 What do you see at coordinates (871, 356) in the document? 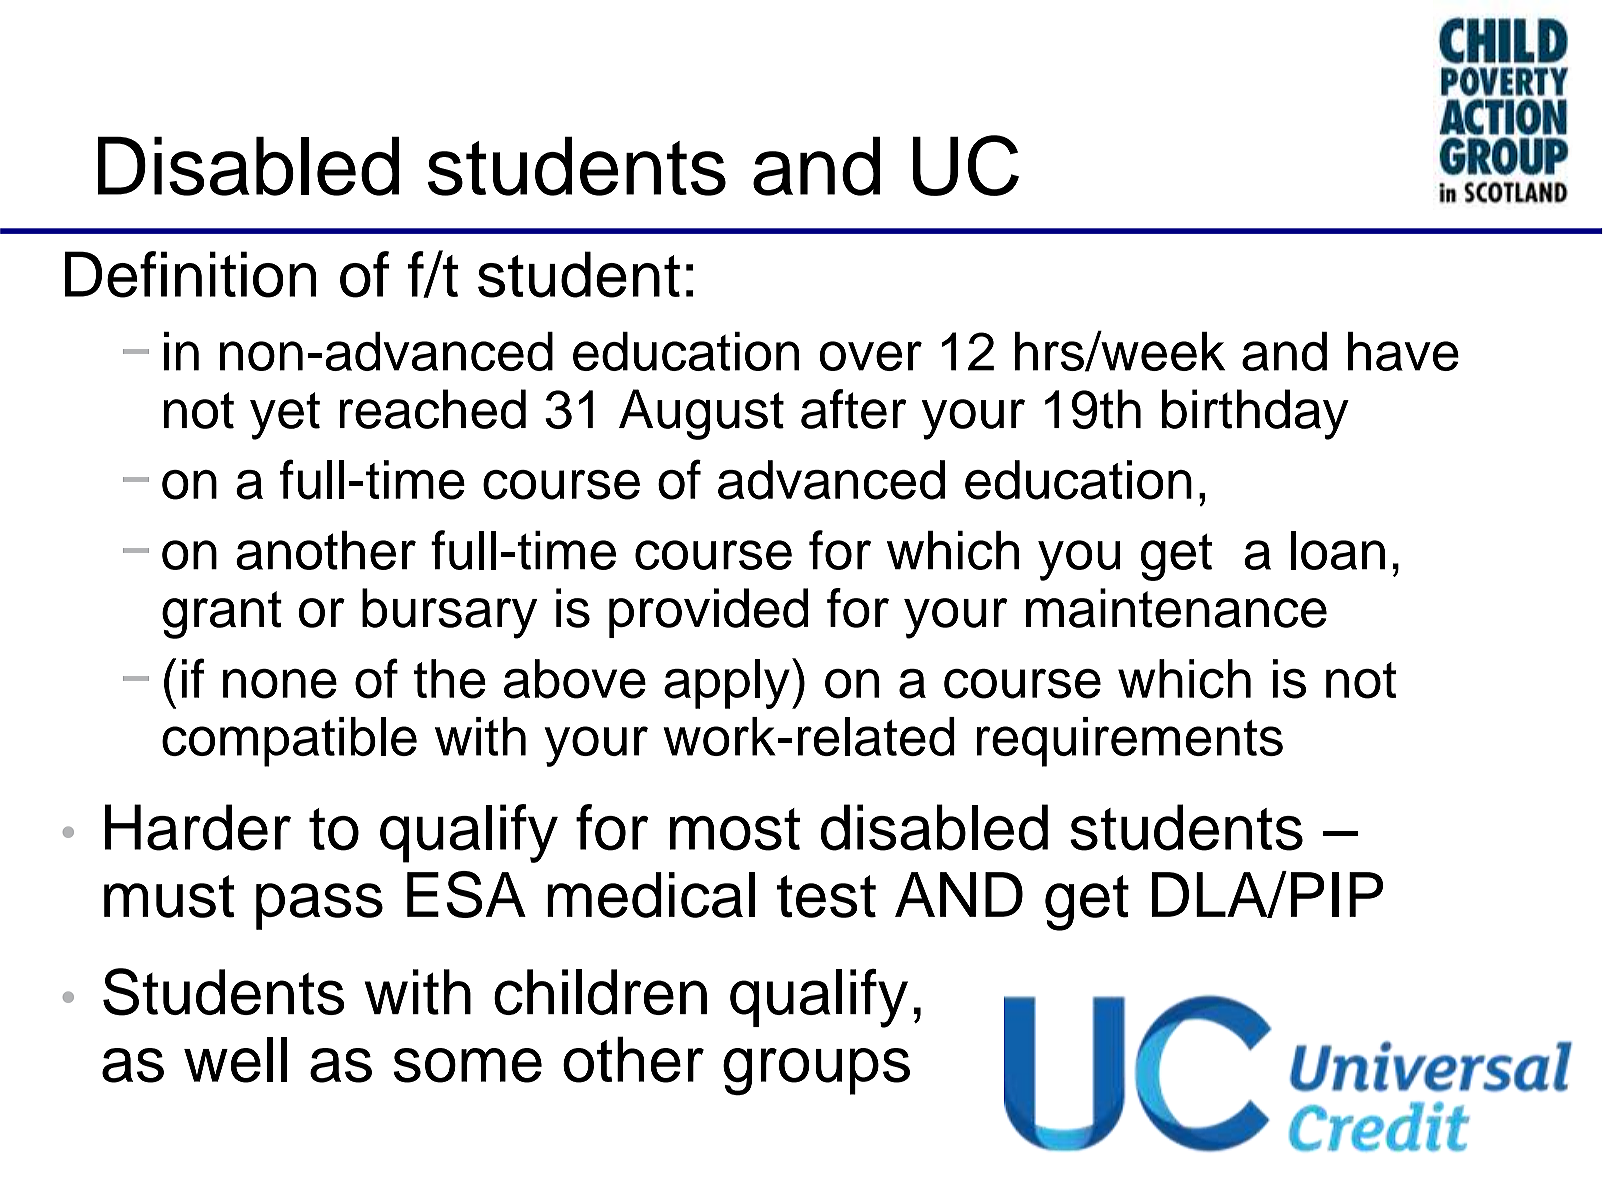
I see `over` at bounding box center [871, 356].
